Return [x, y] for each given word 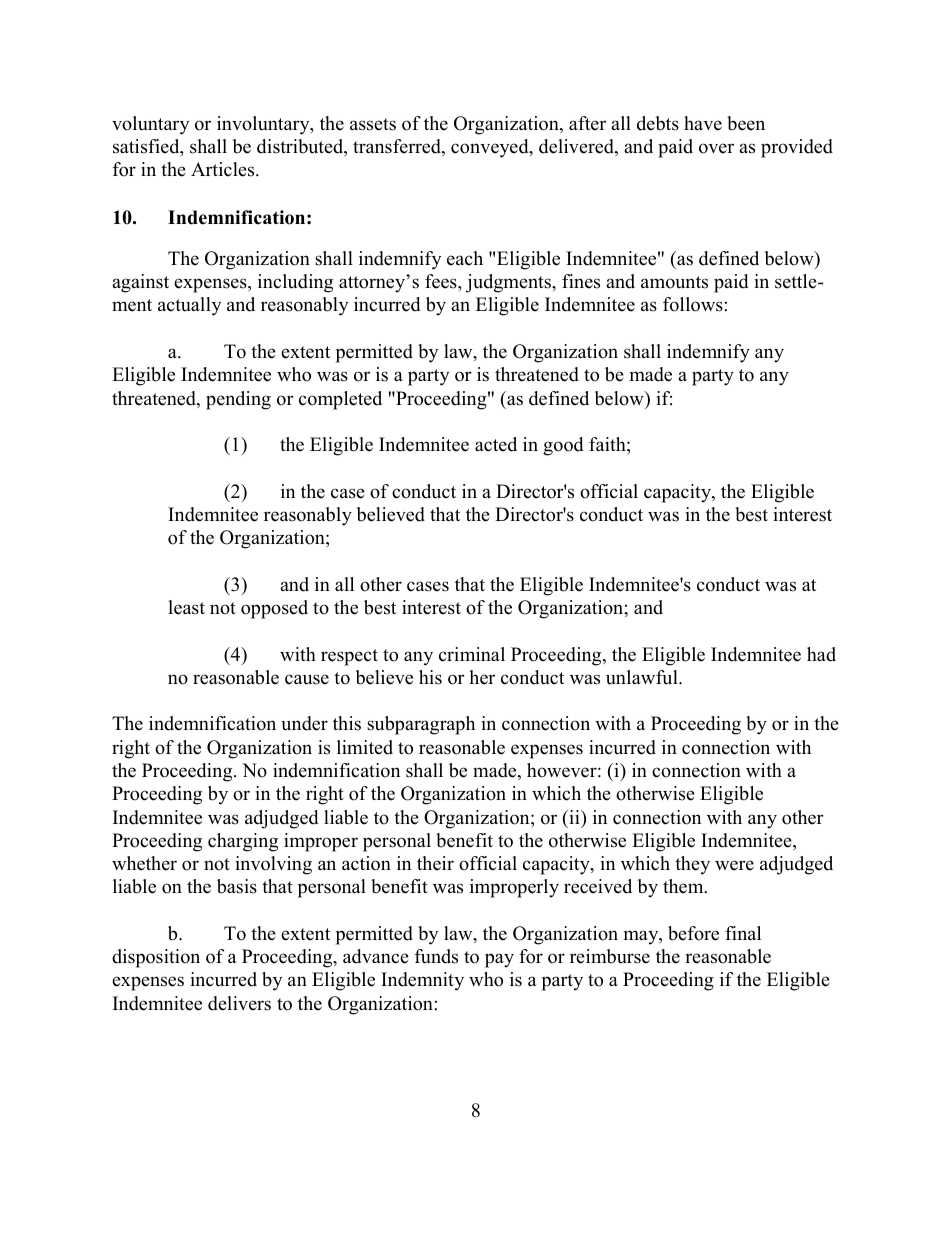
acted [496, 444]
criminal [472, 654]
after [587, 123]
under [304, 723]
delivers [239, 1003]
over [716, 148]
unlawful [643, 677]
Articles [224, 169]
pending [238, 400]
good [563, 446]
